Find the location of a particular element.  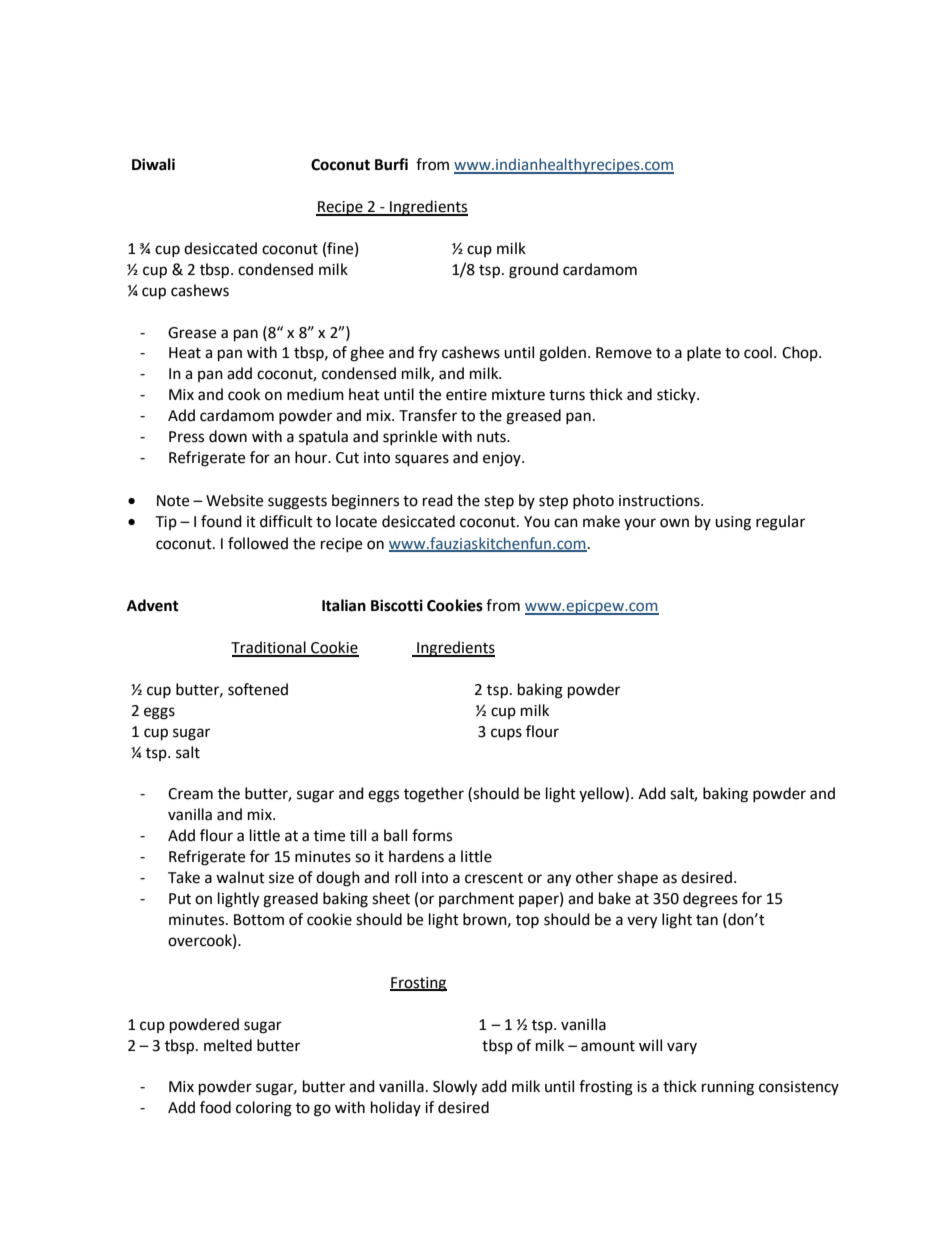

down is located at coordinates (228, 436).
